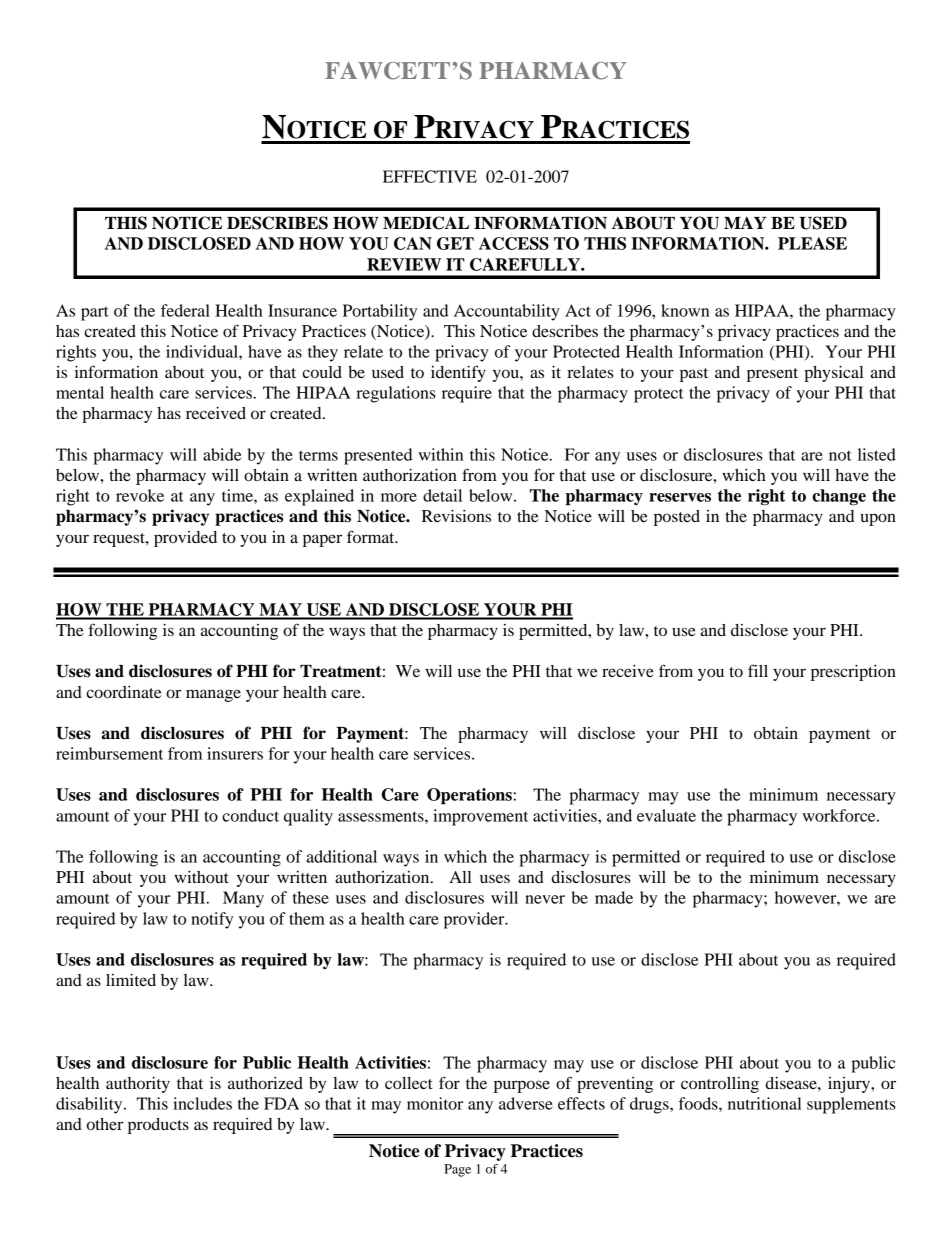 The width and height of the document is (952, 1233). Describe the element at coordinates (250, 815) in the document. I see `conduct` at that location.
